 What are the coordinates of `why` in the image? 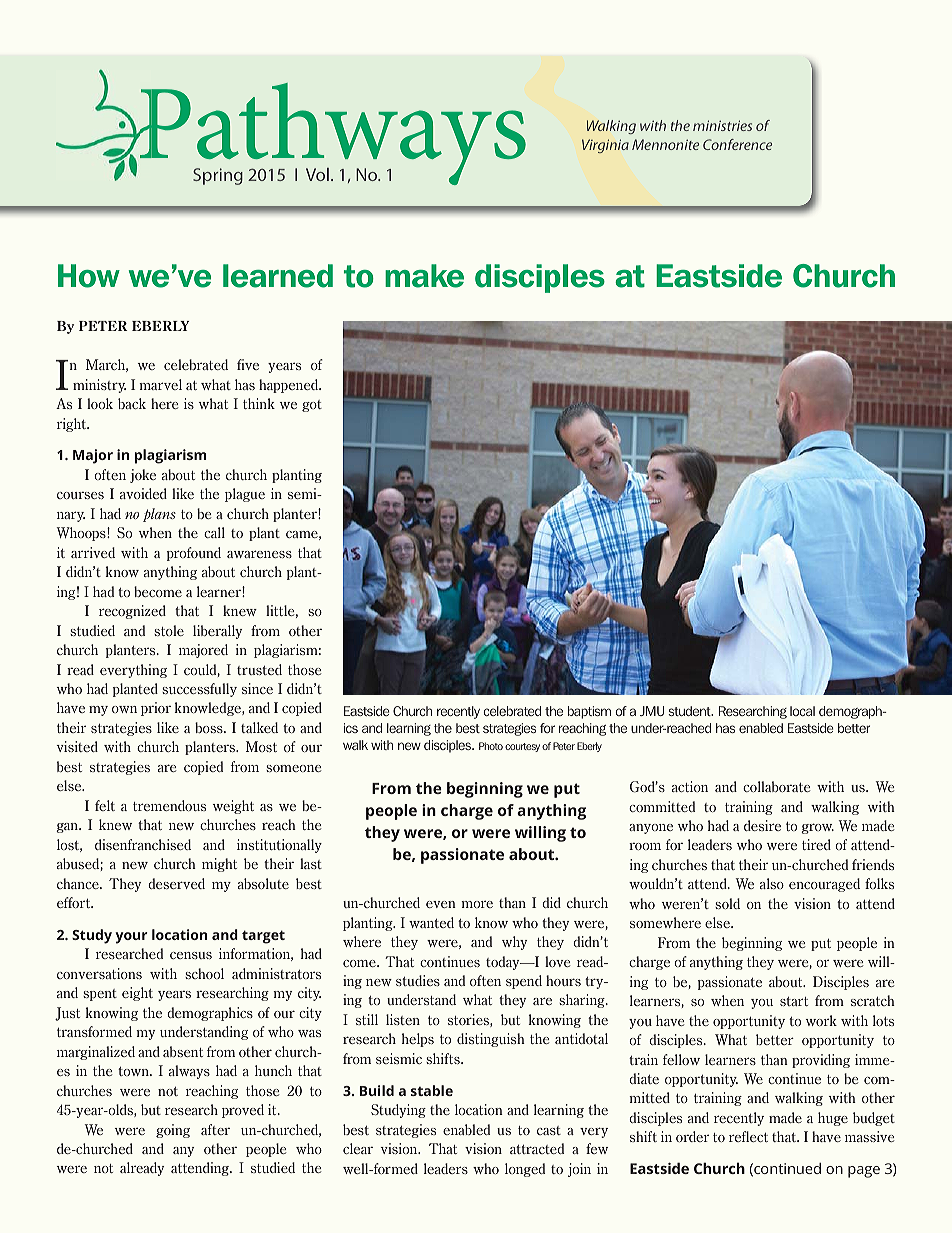 It's located at (515, 943).
